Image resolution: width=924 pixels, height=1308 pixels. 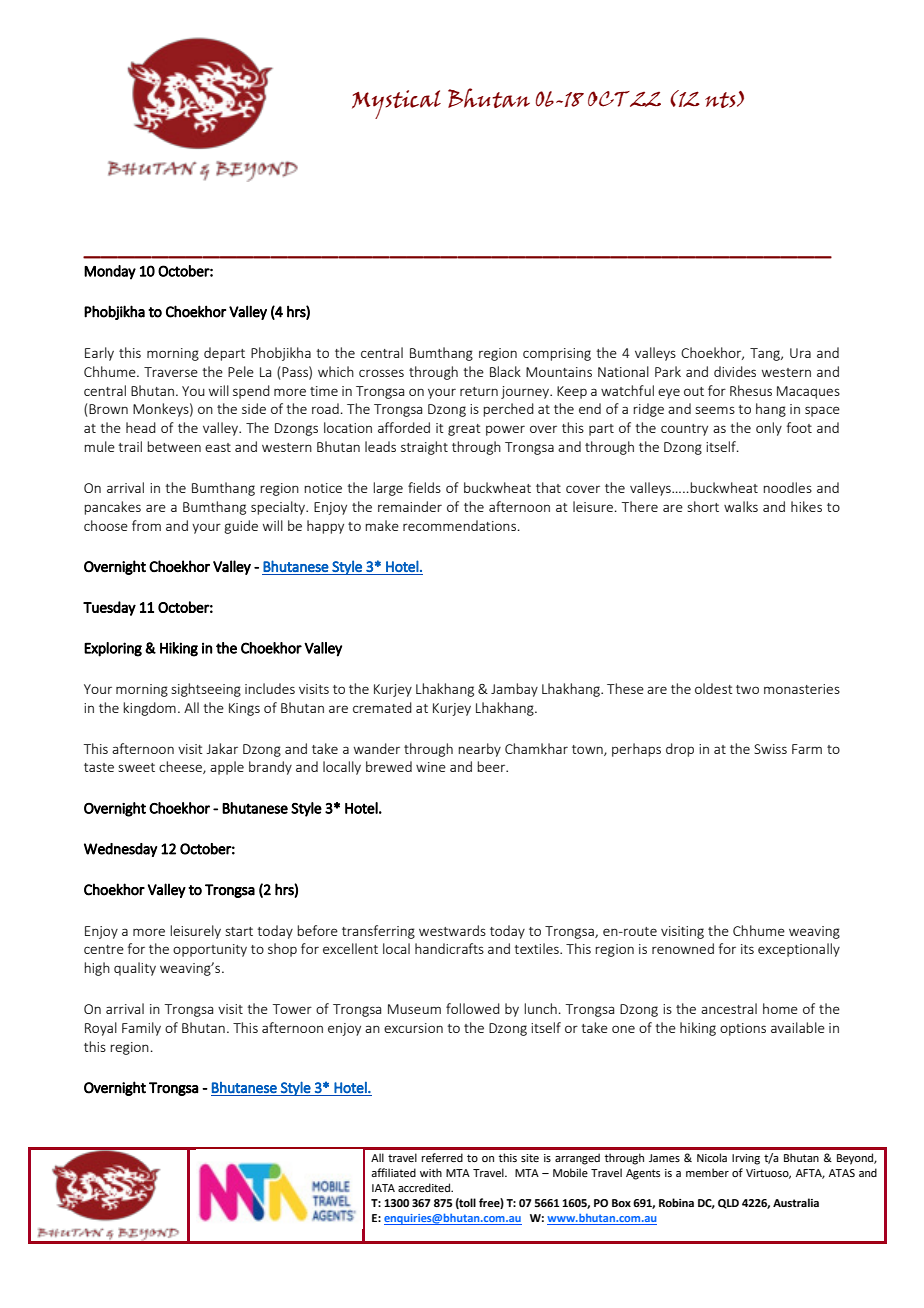 What do you see at coordinates (110, 272) in the screenshot?
I see `Monday` at bounding box center [110, 272].
